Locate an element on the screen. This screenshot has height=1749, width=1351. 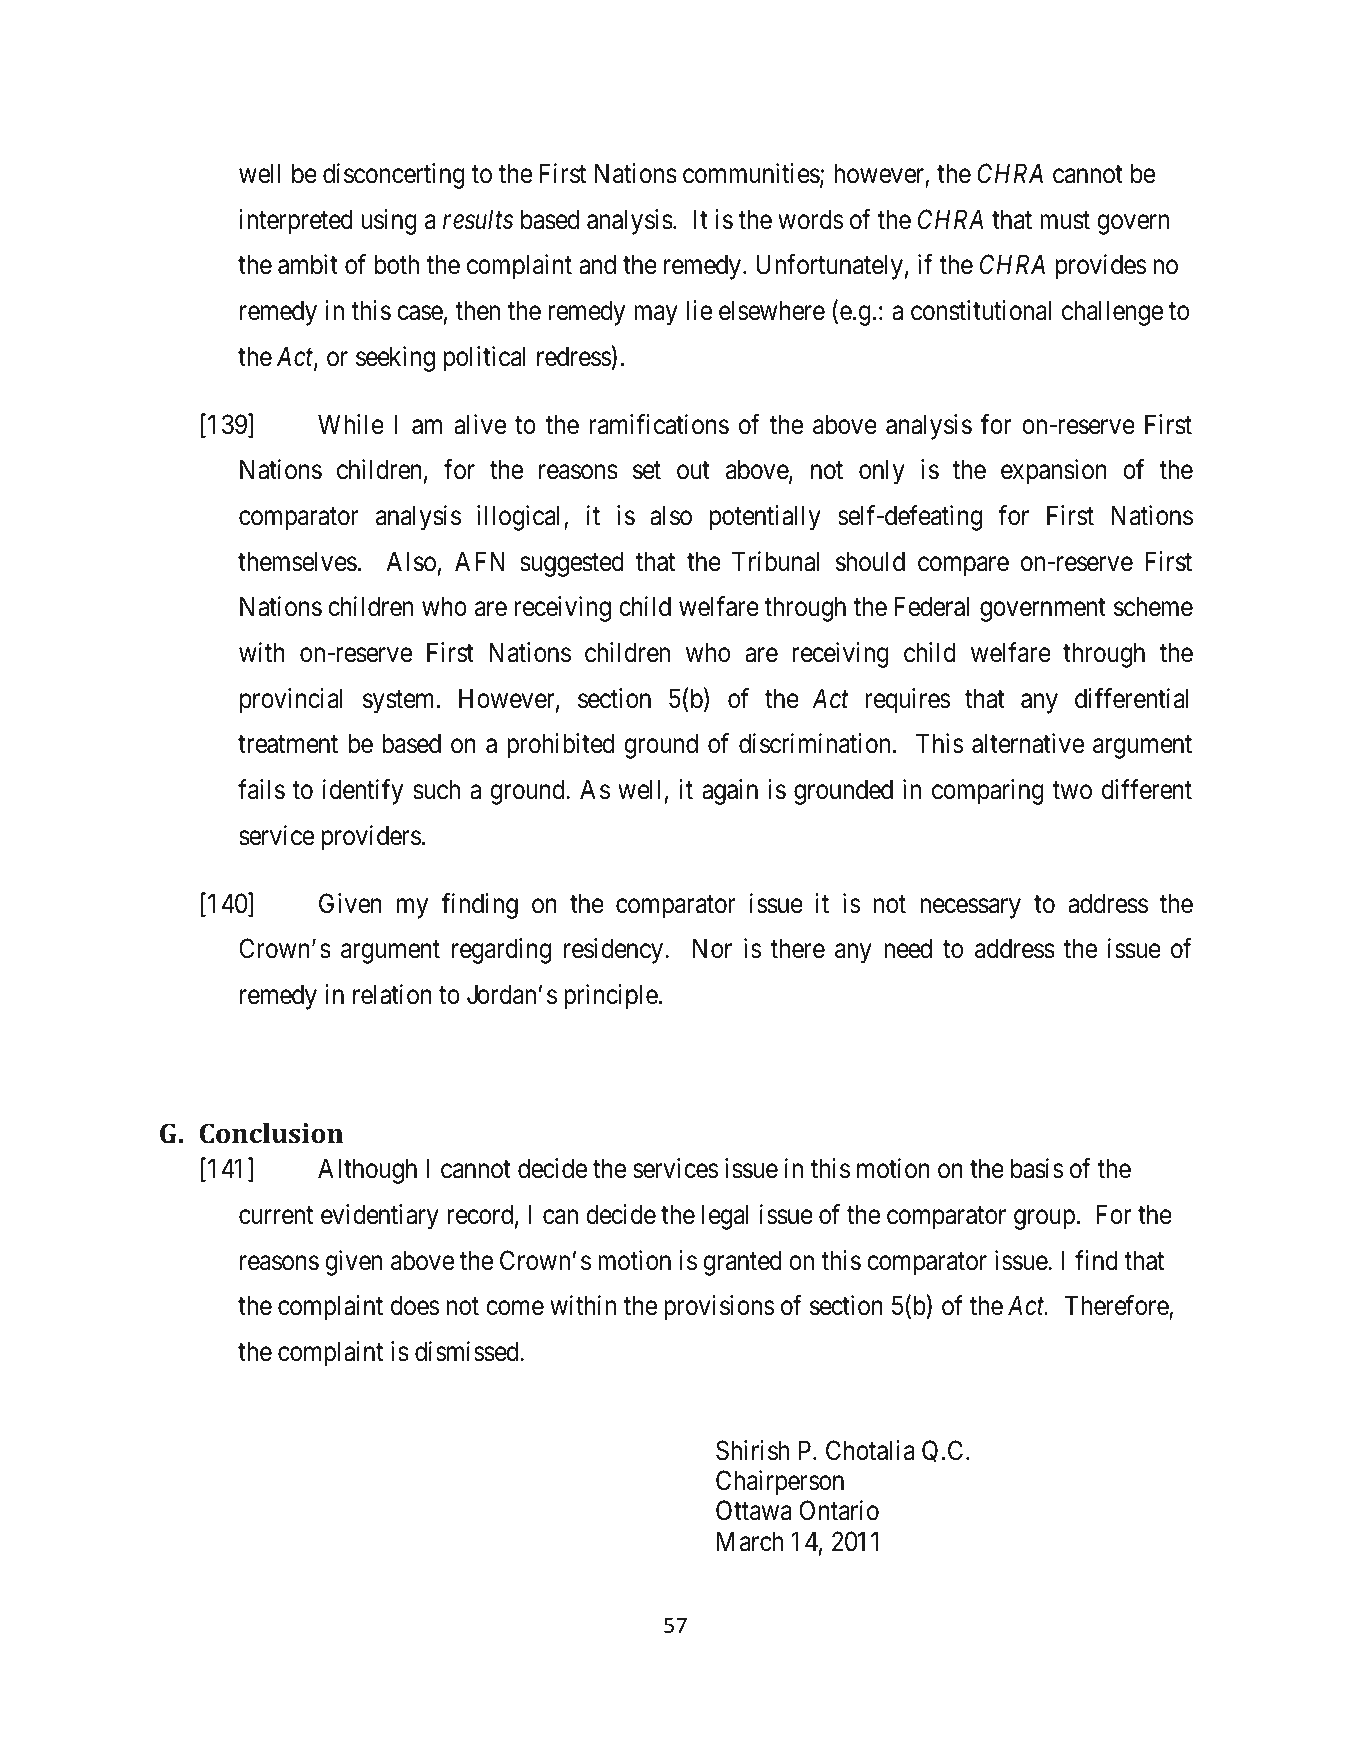
words is located at coordinates (810, 219).
